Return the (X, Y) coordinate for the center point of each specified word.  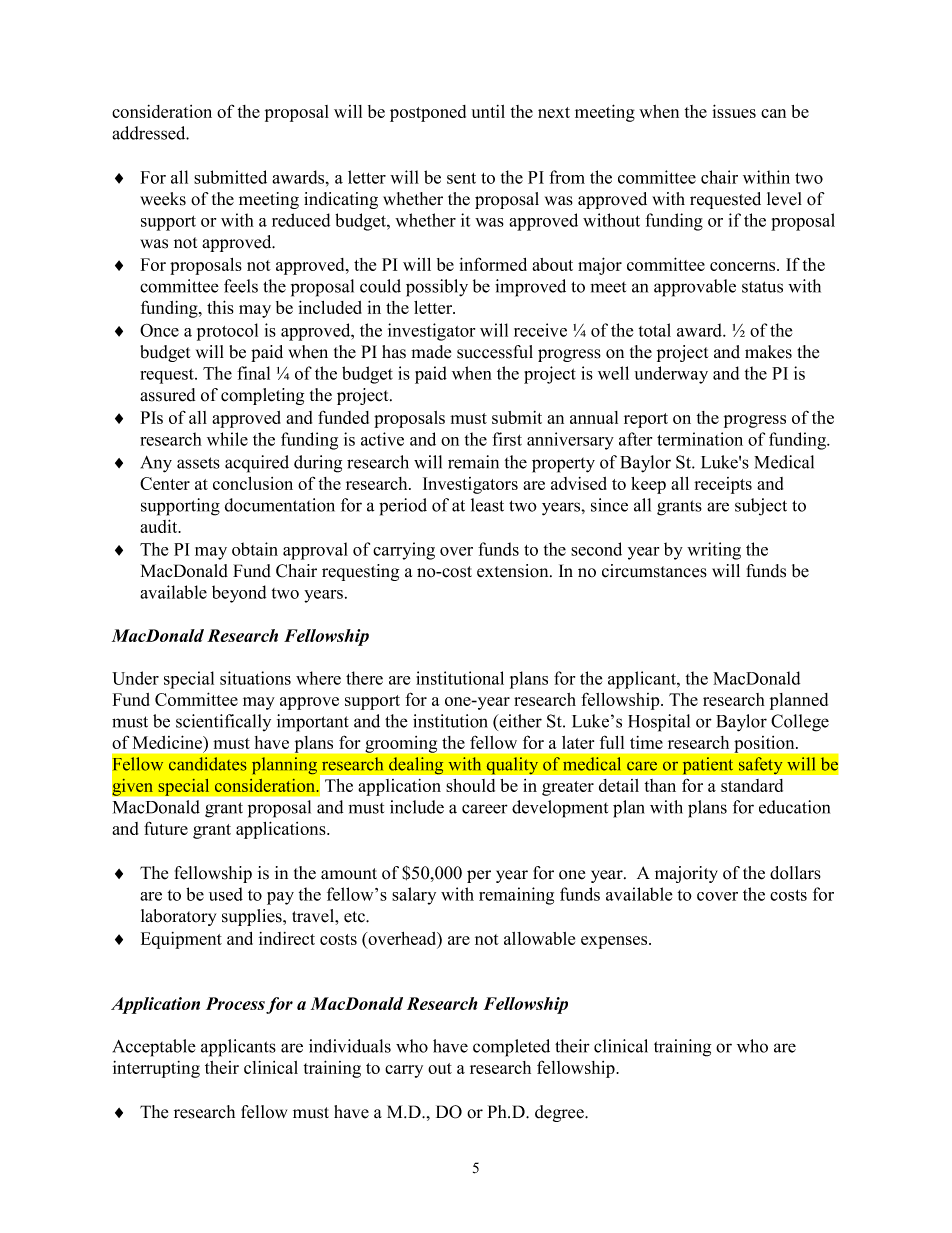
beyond (239, 594)
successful (495, 352)
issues (734, 111)
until (488, 111)
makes (768, 352)
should (470, 785)
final (253, 373)
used (226, 894)
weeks (163, 199)
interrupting (156, 1069)
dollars (795, 873)
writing (714, 551)
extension (514, 571)
